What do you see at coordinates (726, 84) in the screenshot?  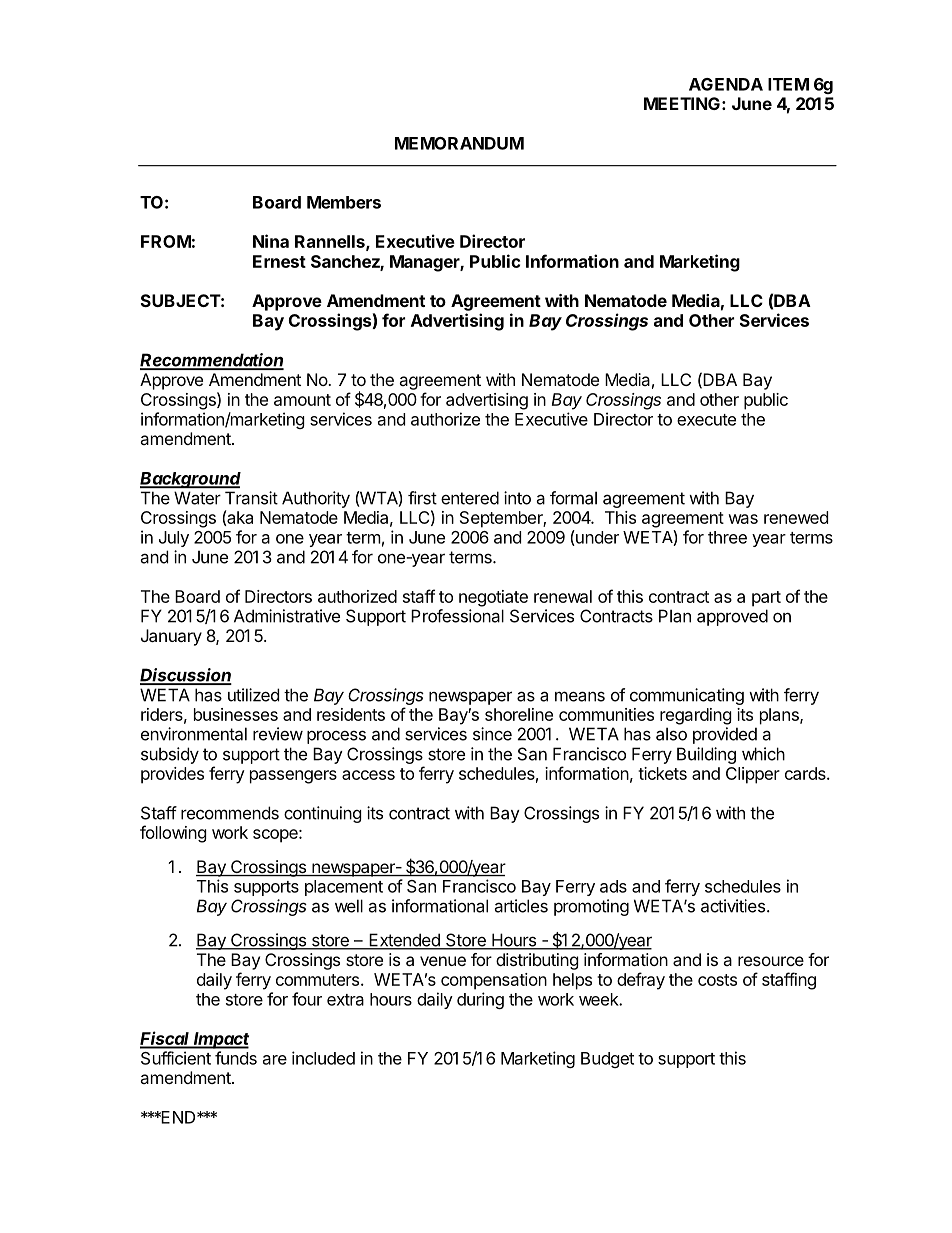 I see `AGENDA` at bounding box center [726, 84].
